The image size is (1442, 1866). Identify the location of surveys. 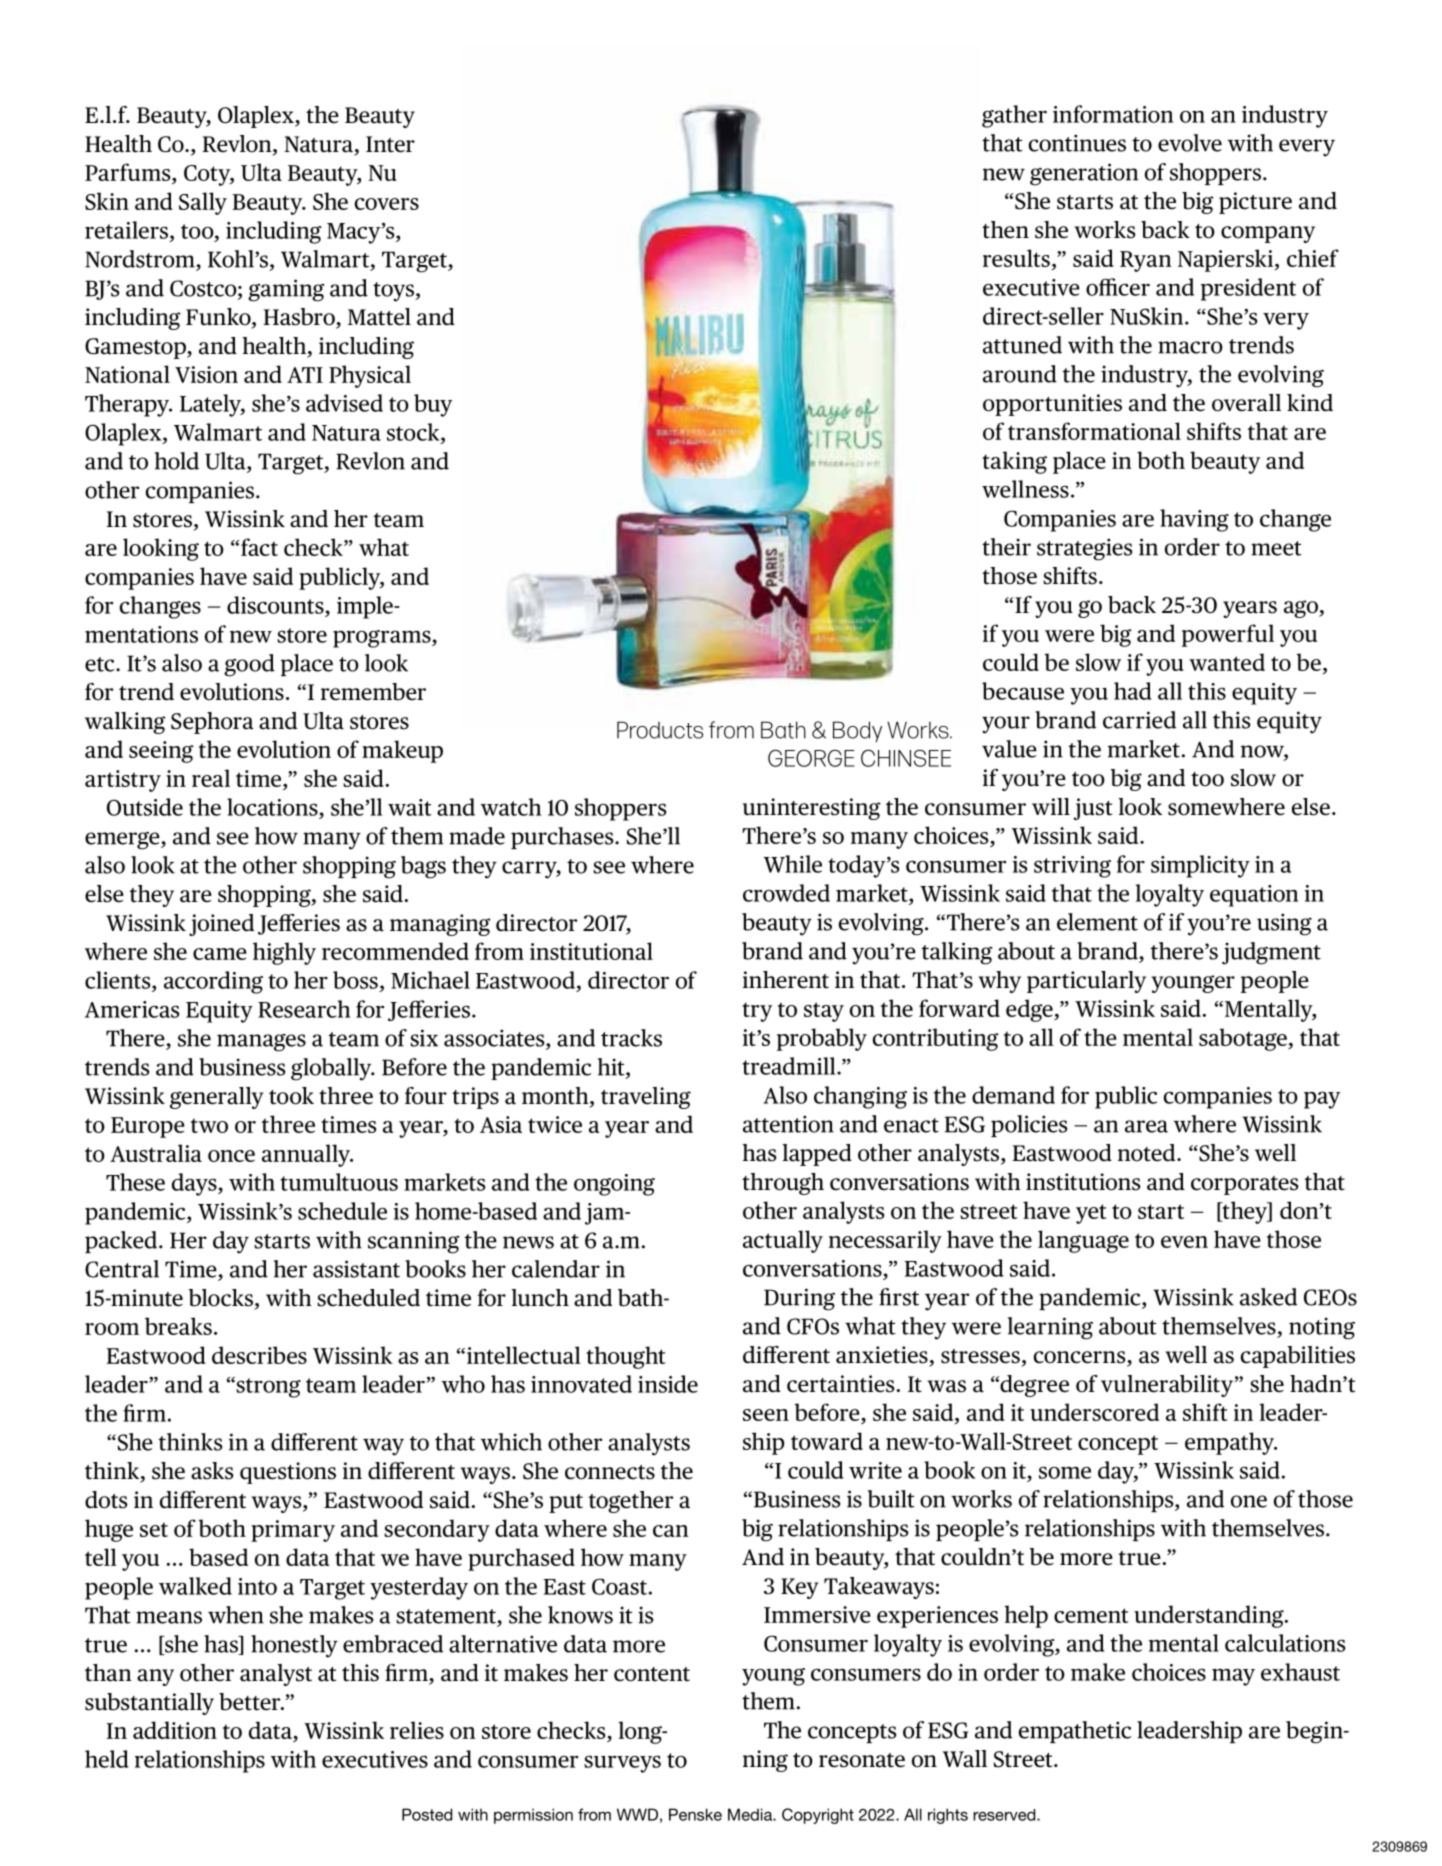
(622, 1764).
